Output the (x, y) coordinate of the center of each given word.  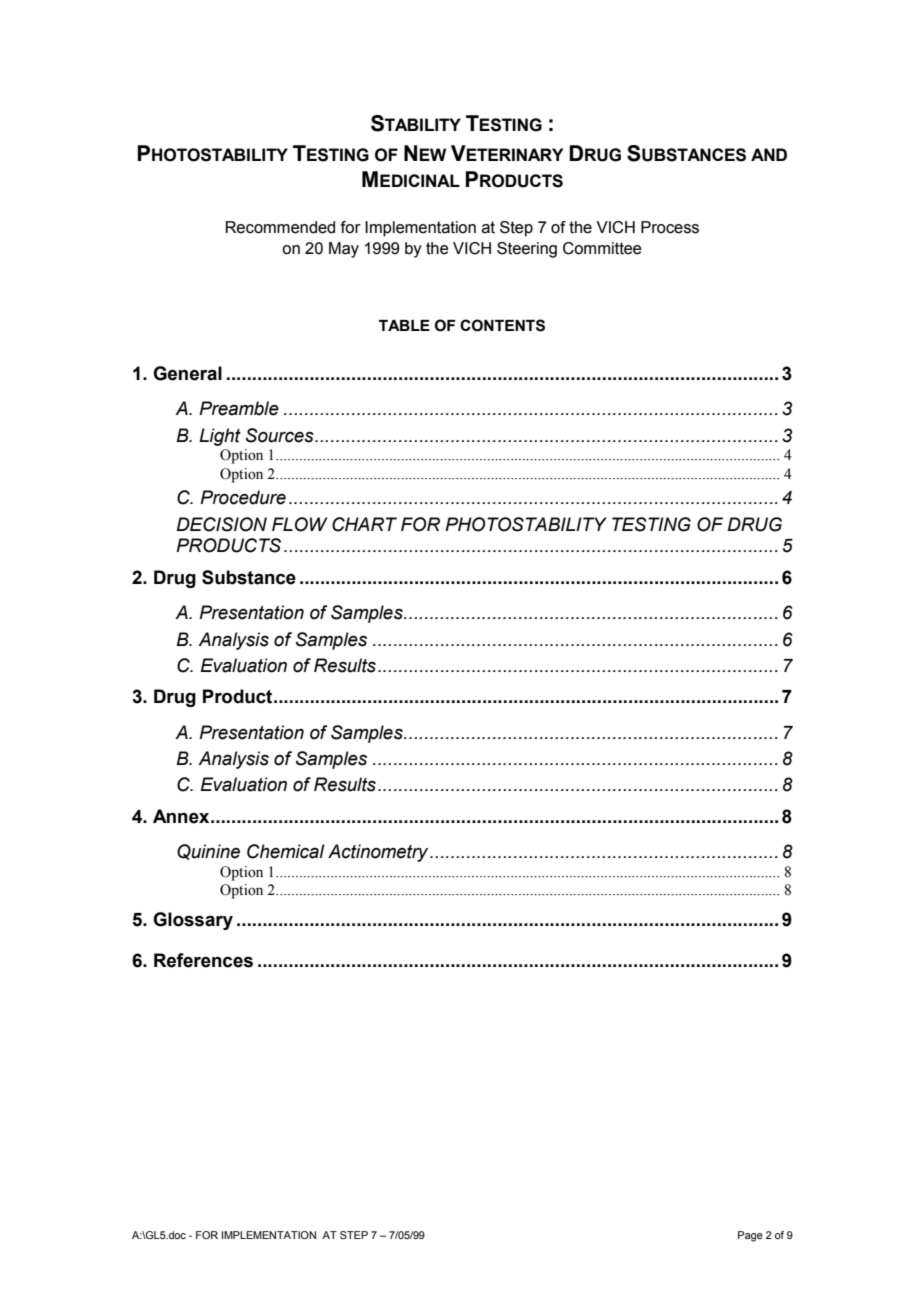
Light (220, 437)
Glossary (193, 921)
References (203, 960)
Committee (602, 248)
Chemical (286, 851)
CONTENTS (502, 325)
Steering (527, 250)
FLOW (299, 524)
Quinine (208, 852)
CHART (364, 524)
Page (750, 1236)
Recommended (280, 227)
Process (670, 227)
